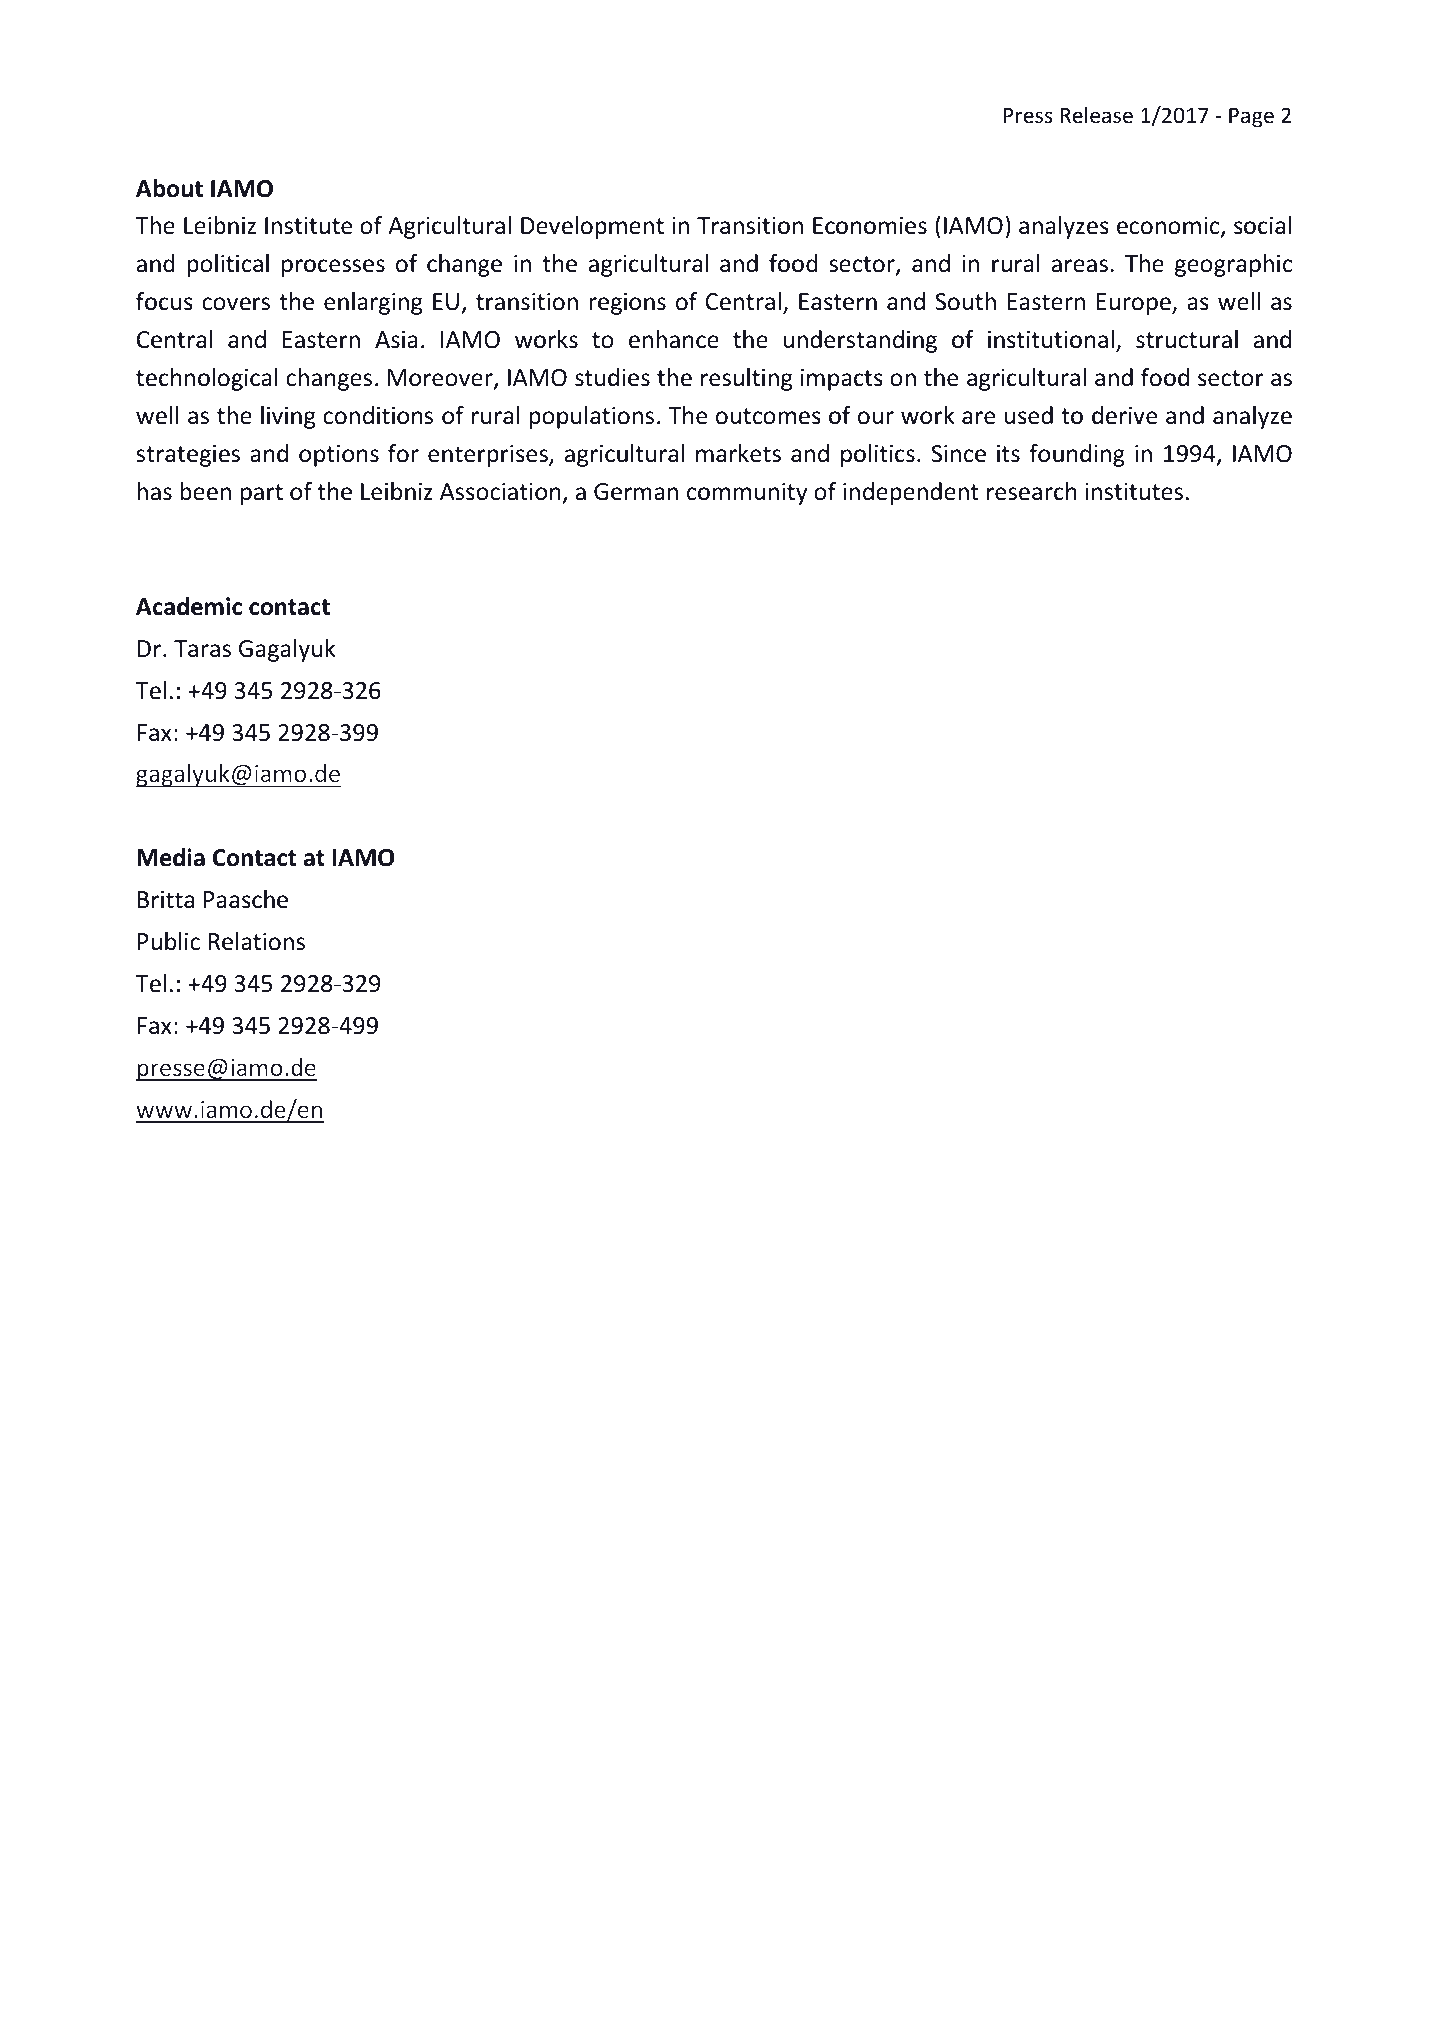  I want to click on derive, so click(1124, 415).
